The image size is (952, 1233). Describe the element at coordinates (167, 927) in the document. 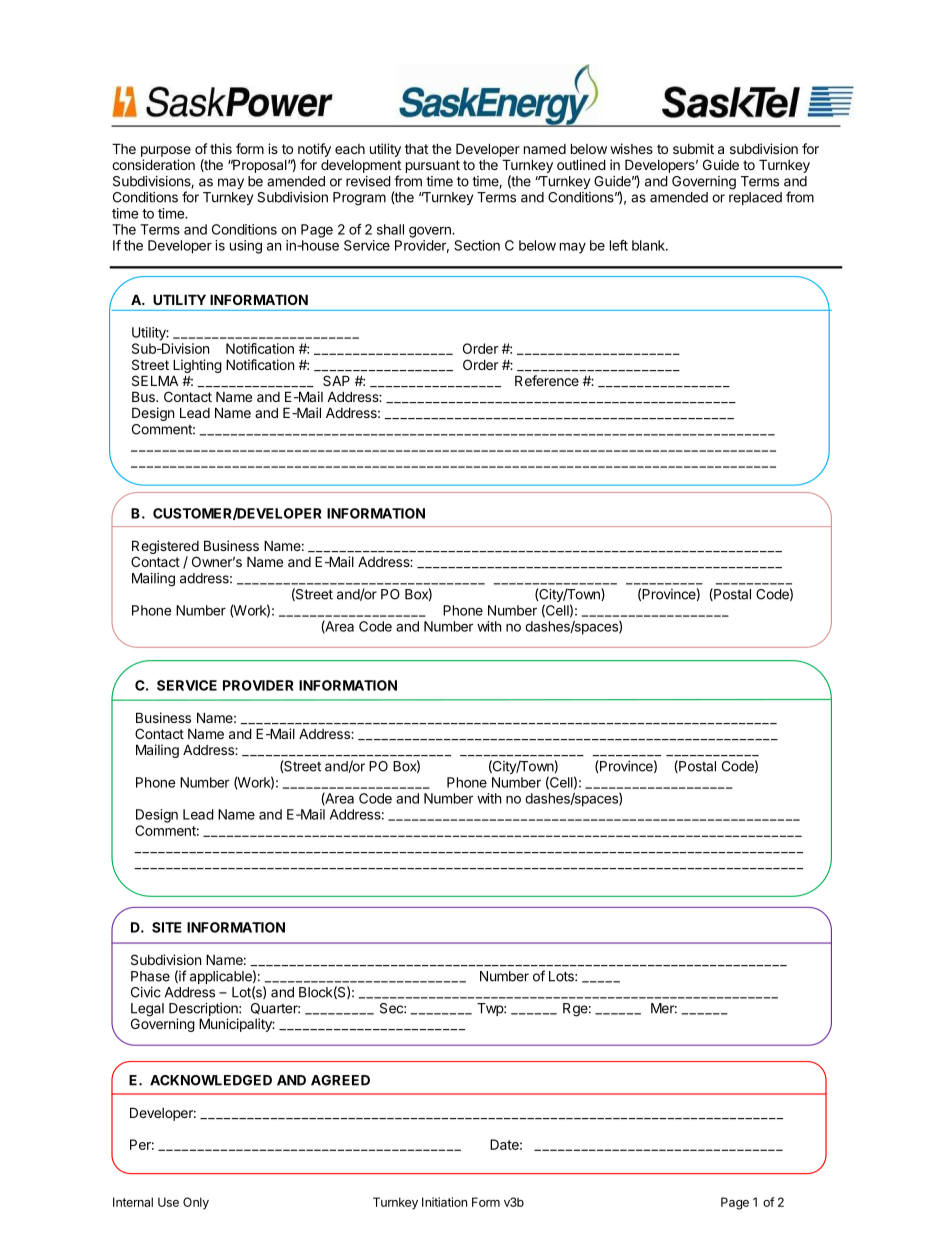

I see `SITE` at that location.
